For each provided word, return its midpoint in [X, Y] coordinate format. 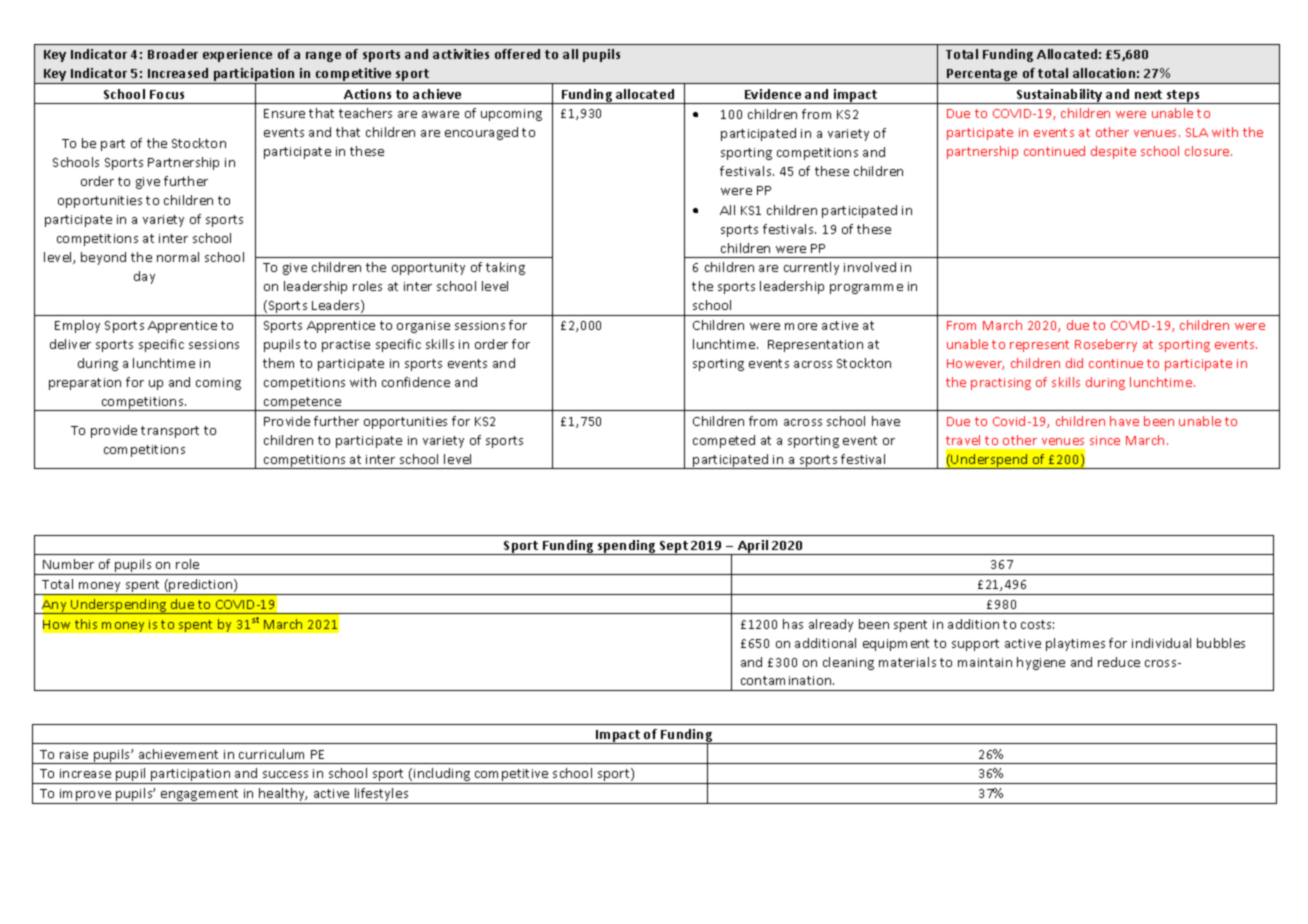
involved [870, 267]
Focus [167, 94]
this [86, 624]
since [1105, 440]
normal [178, 257]
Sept [674, 548]
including [442, 776]
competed [724, 441]
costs [1037, 624]
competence [302, 404]
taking [505, 268]
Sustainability [1059, 96]
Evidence [773, 94]
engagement [200, 796]
